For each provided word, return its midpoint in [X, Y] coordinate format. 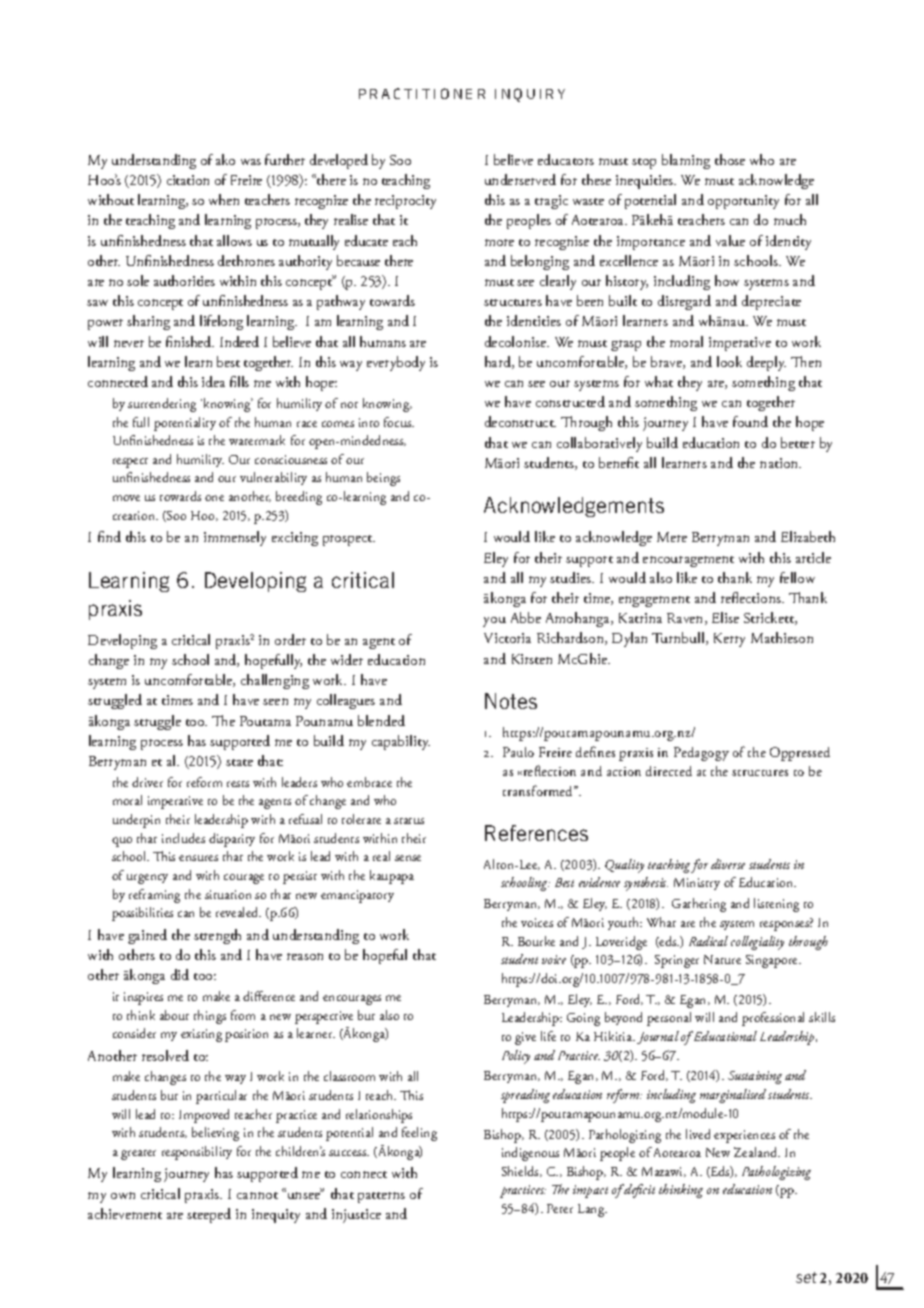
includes [183, 838]
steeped [209, 1215]
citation [188, 180]
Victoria [507, 638]
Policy [516, 1057]
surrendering [162, 405]
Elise [725, 617]
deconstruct [520, 421]
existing [201, 1035]
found [750, 421]
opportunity [743, 202]
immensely [235, 538]
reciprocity [405, 202]
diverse [728, 864]
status [409, 821]
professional [773, 1019]
